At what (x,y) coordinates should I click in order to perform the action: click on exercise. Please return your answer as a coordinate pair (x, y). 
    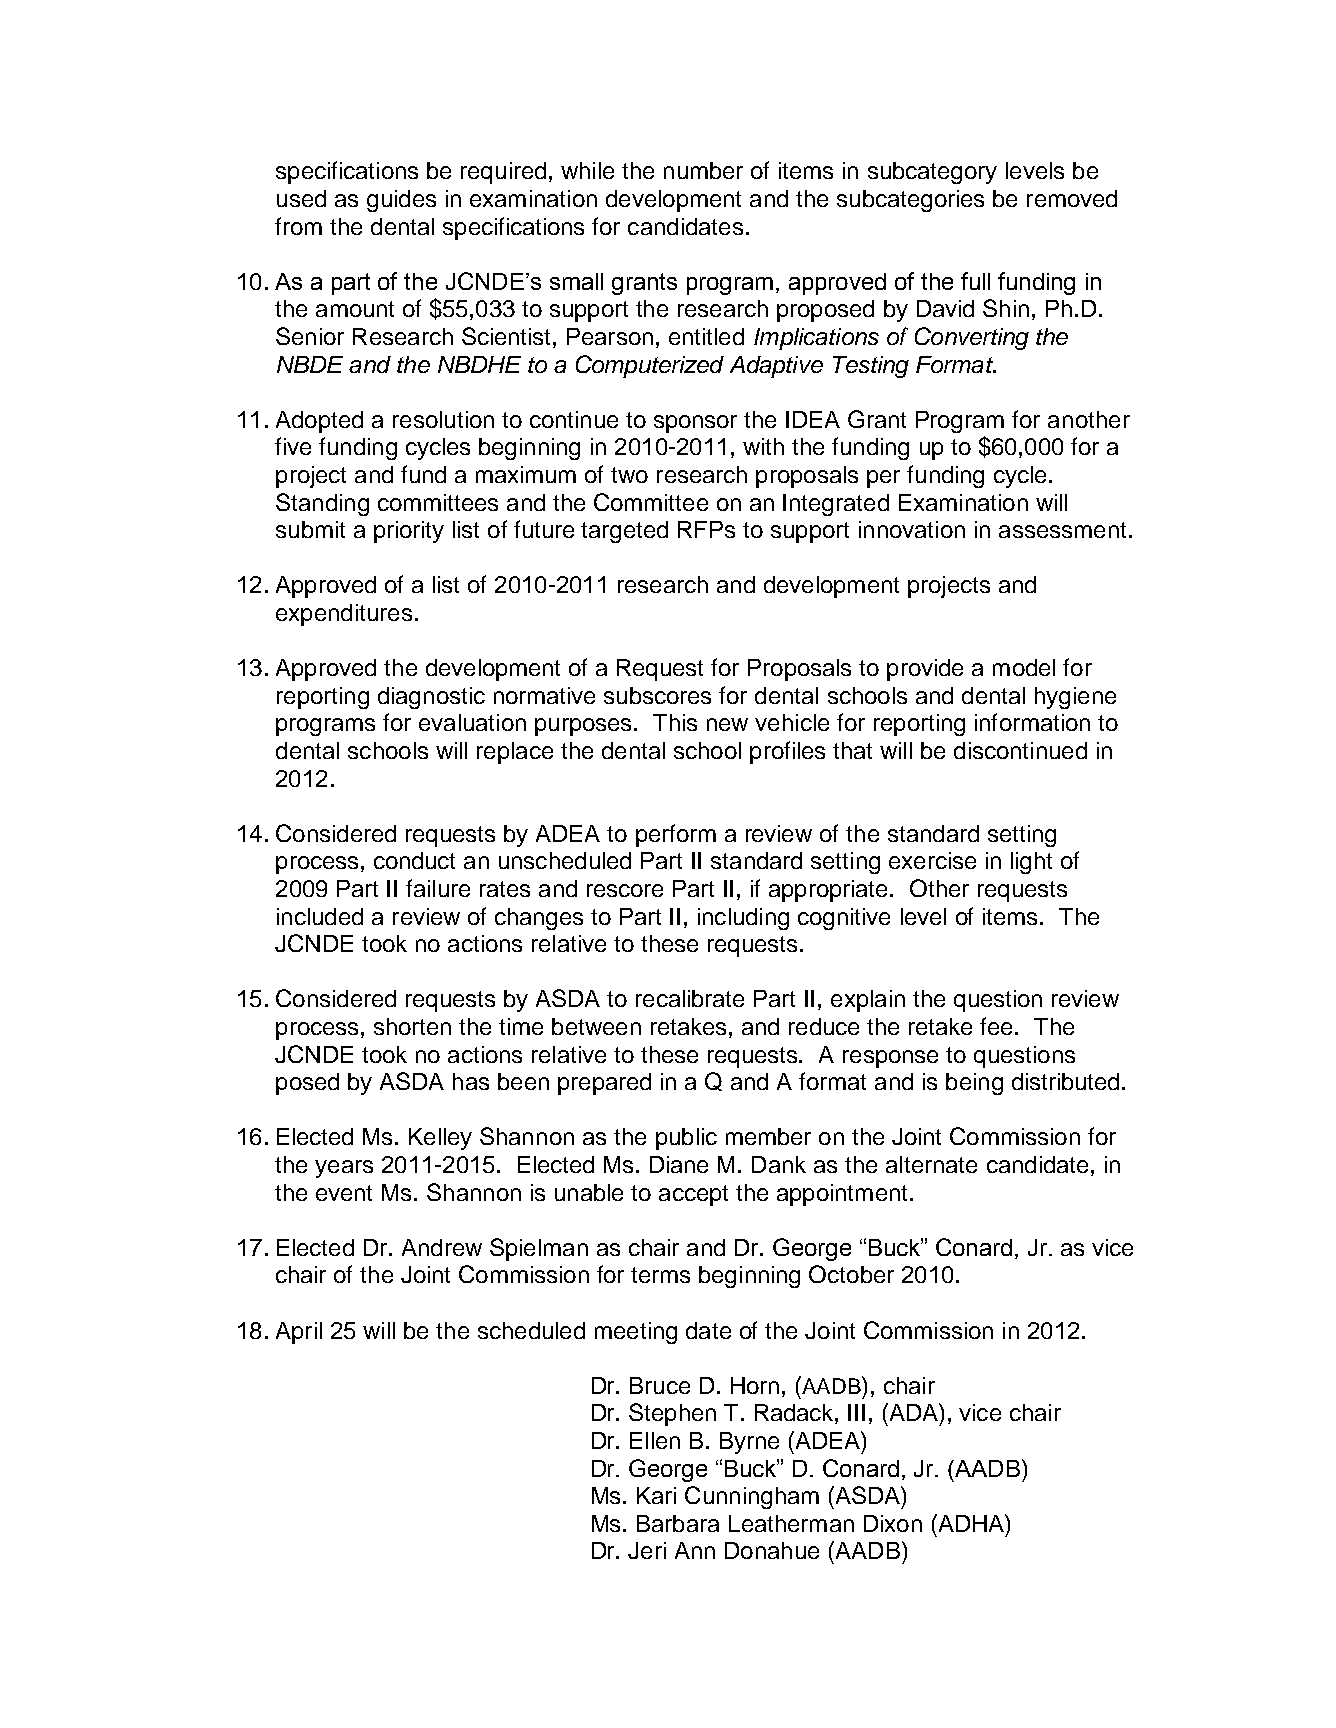
    Looking at the image, I should click on (932, 860).
